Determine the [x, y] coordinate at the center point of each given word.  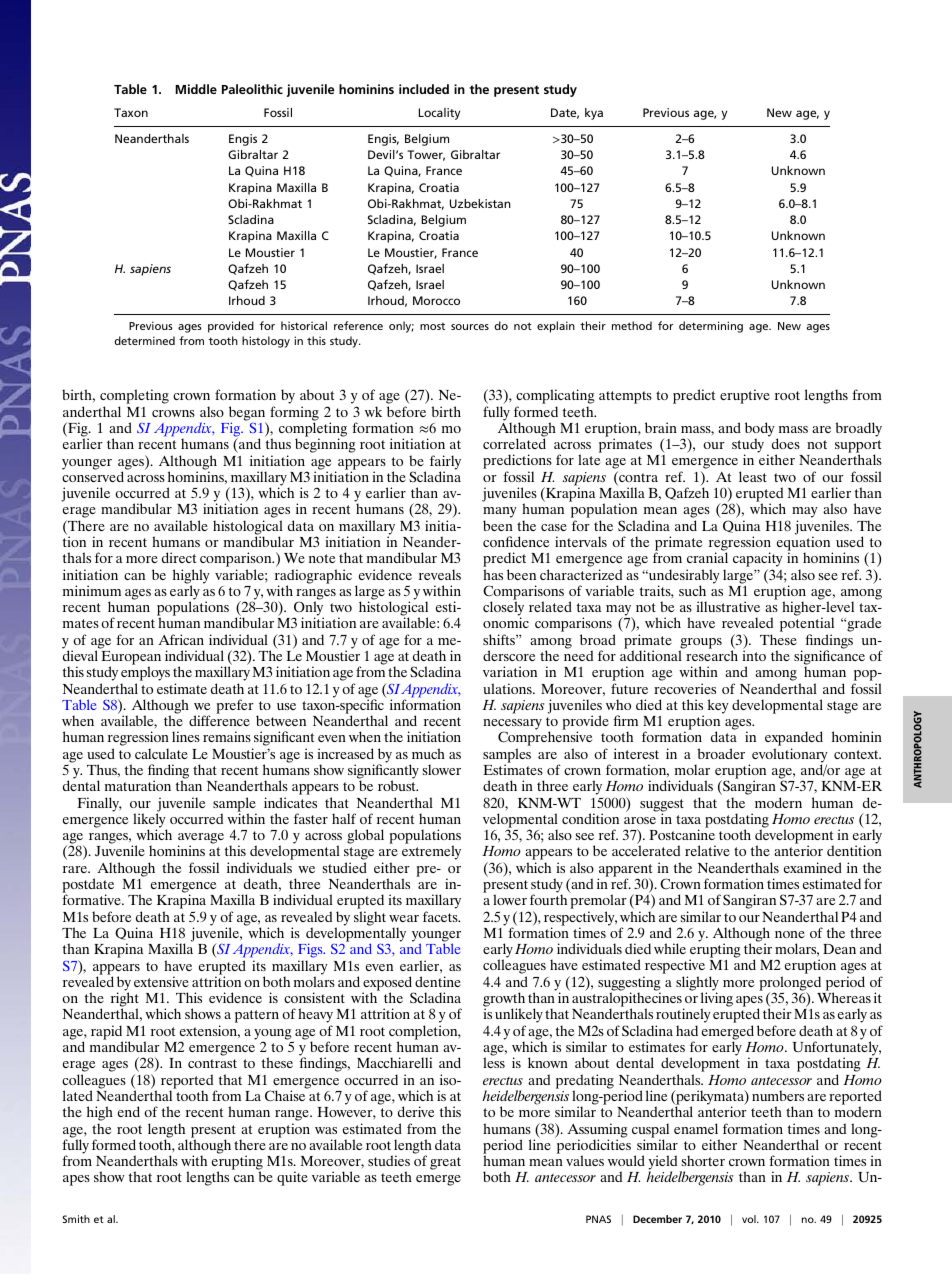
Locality [439, 114]
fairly [445, 463]
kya [594, 114]
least [753, 476]
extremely [431, 852]
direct [179, 557]
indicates [290, 802]
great [445, 1163]
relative [707, 850]
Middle [196, 89]
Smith [76, 1219]
